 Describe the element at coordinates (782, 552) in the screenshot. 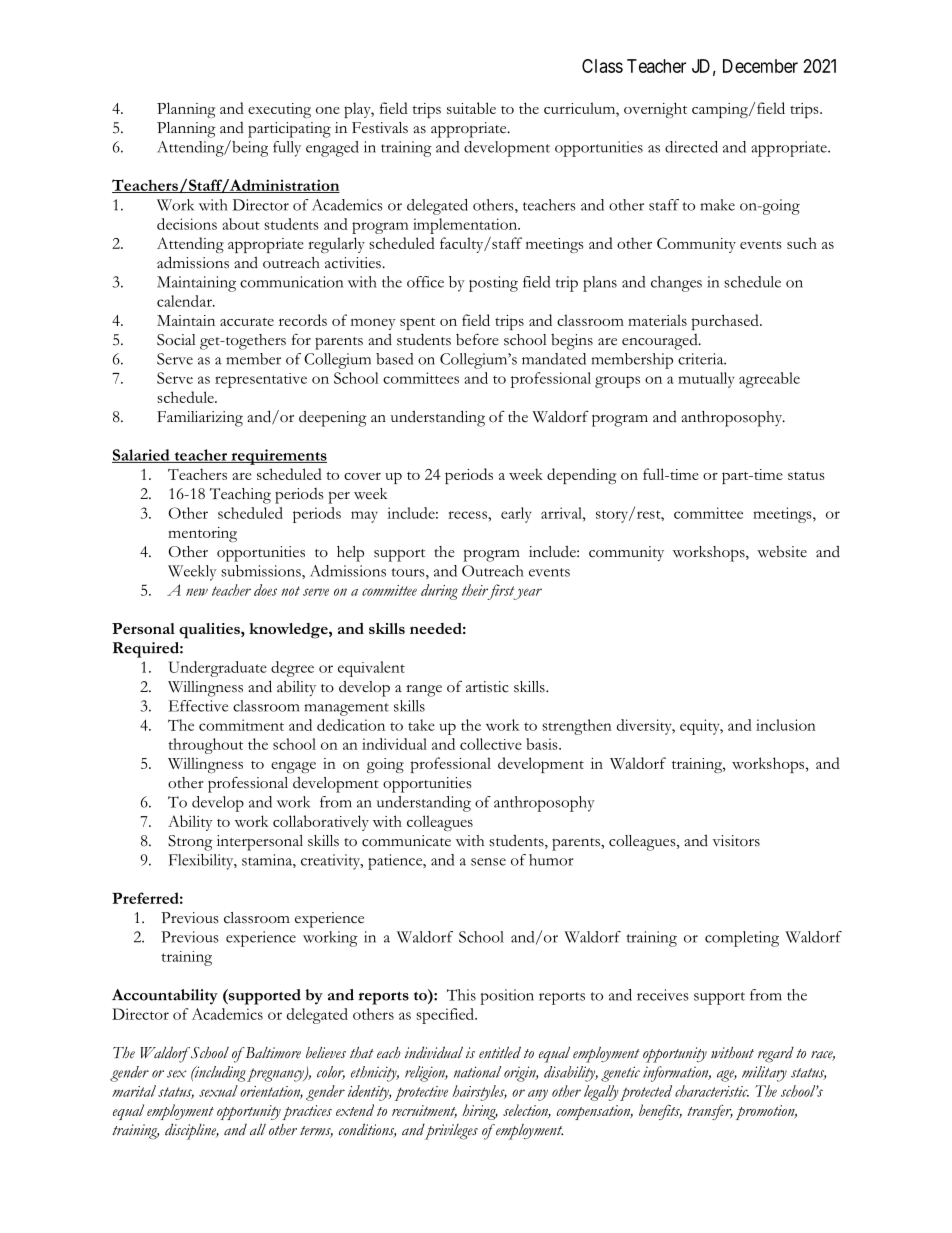

I see `website` at that location.
